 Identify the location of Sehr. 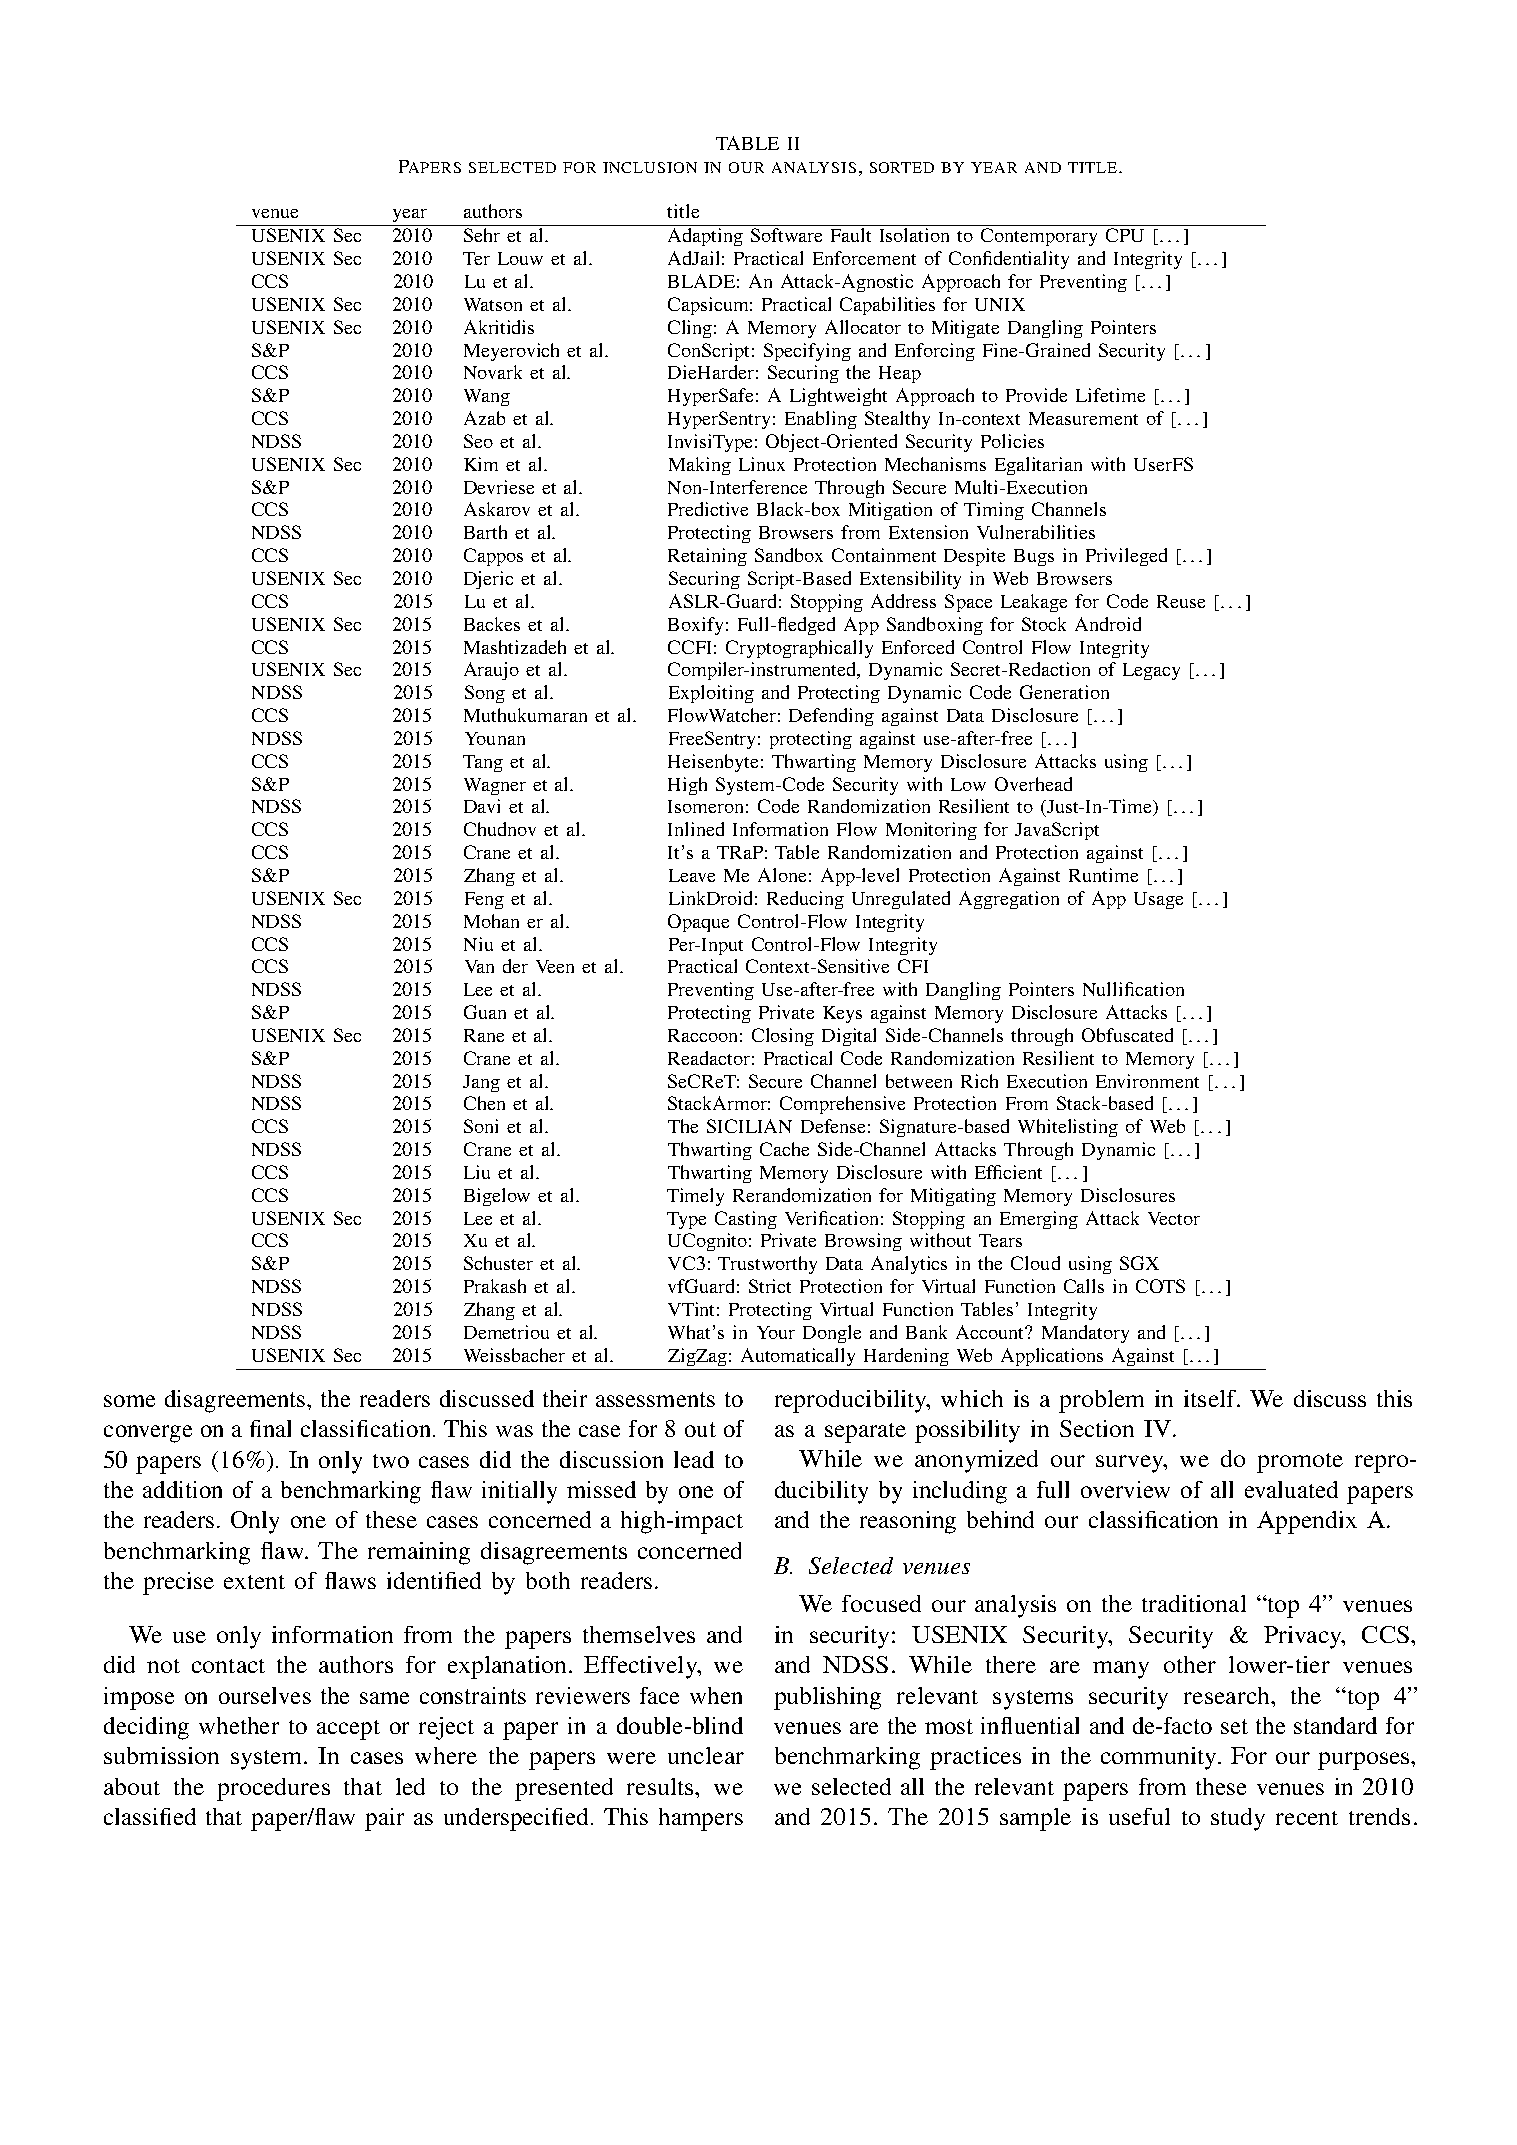
(482, 235).
